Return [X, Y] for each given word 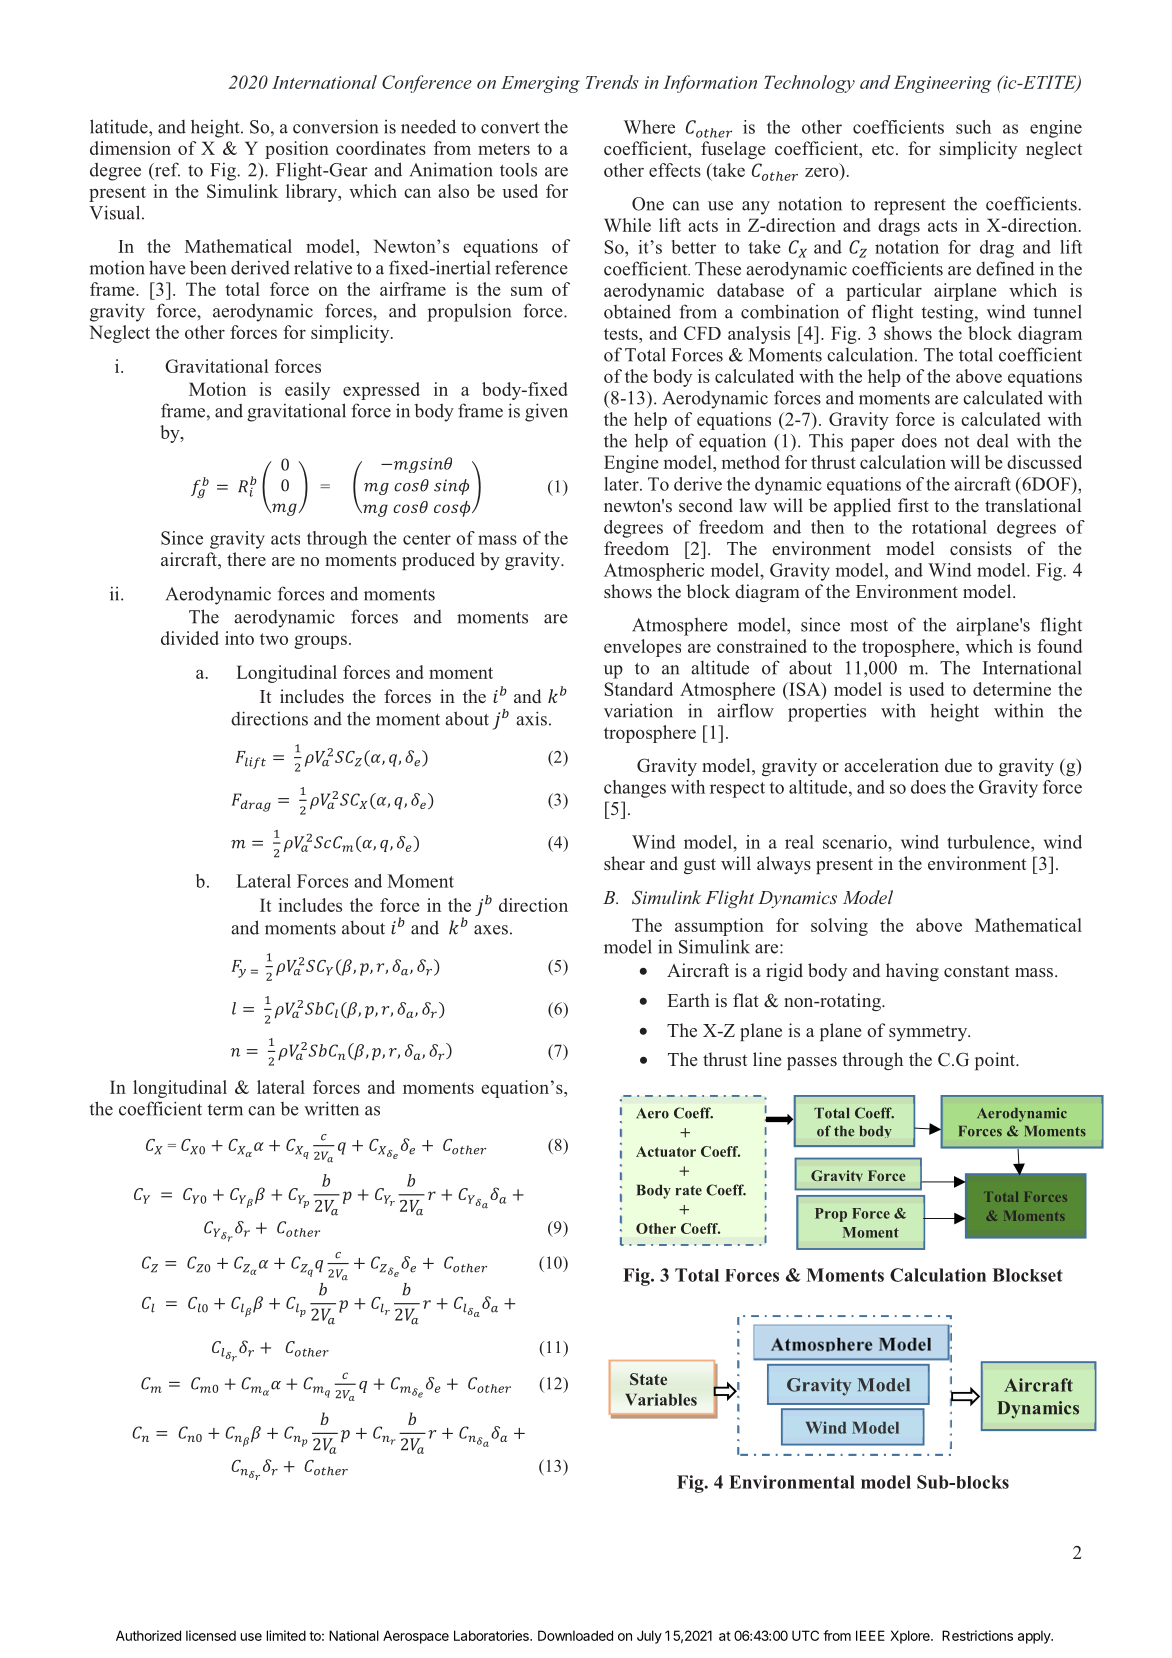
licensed [211, 1635]
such [973, 127]
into [239, 638]
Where [649, 127]
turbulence [989, 842]
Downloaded [575, 1635]
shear [624, 863]
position [297, 150]
